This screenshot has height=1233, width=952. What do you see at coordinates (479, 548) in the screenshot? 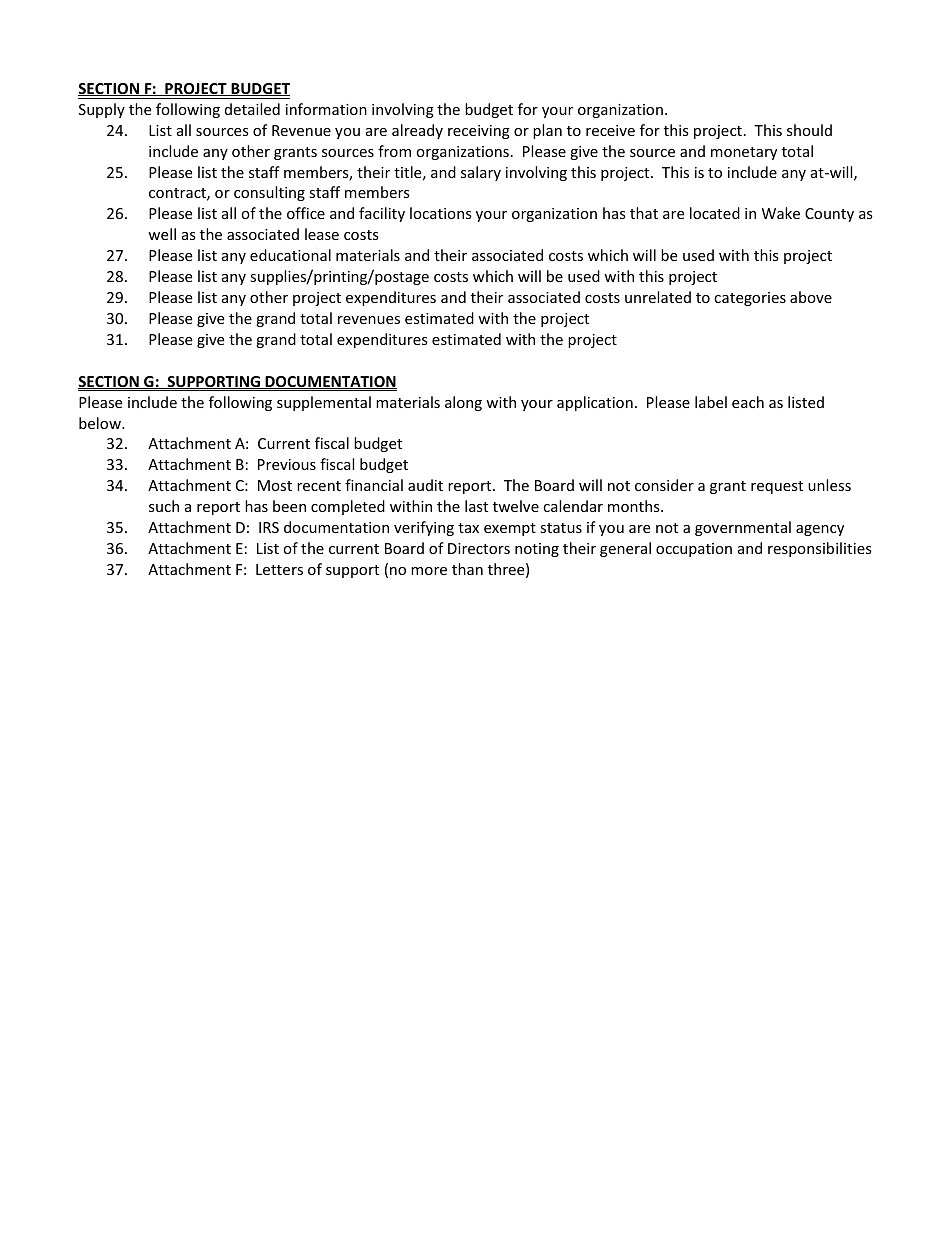
I see `Directors` at bounding box center [479, 548].
